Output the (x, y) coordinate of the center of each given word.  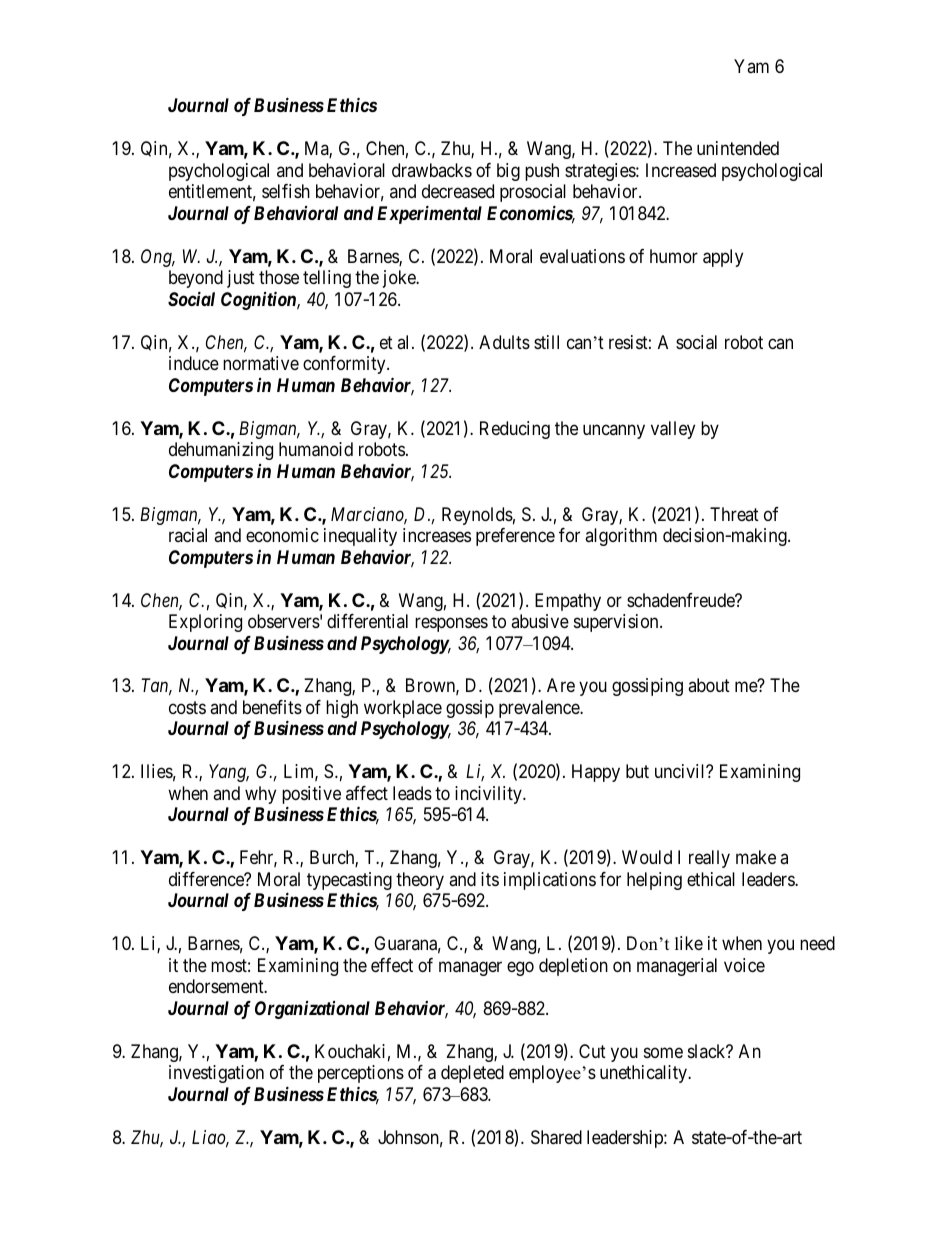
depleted (472, 1074)
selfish (286, 191)
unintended (738, 148)
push (542, 172)
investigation (216, 1074)
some (663, 1052)
